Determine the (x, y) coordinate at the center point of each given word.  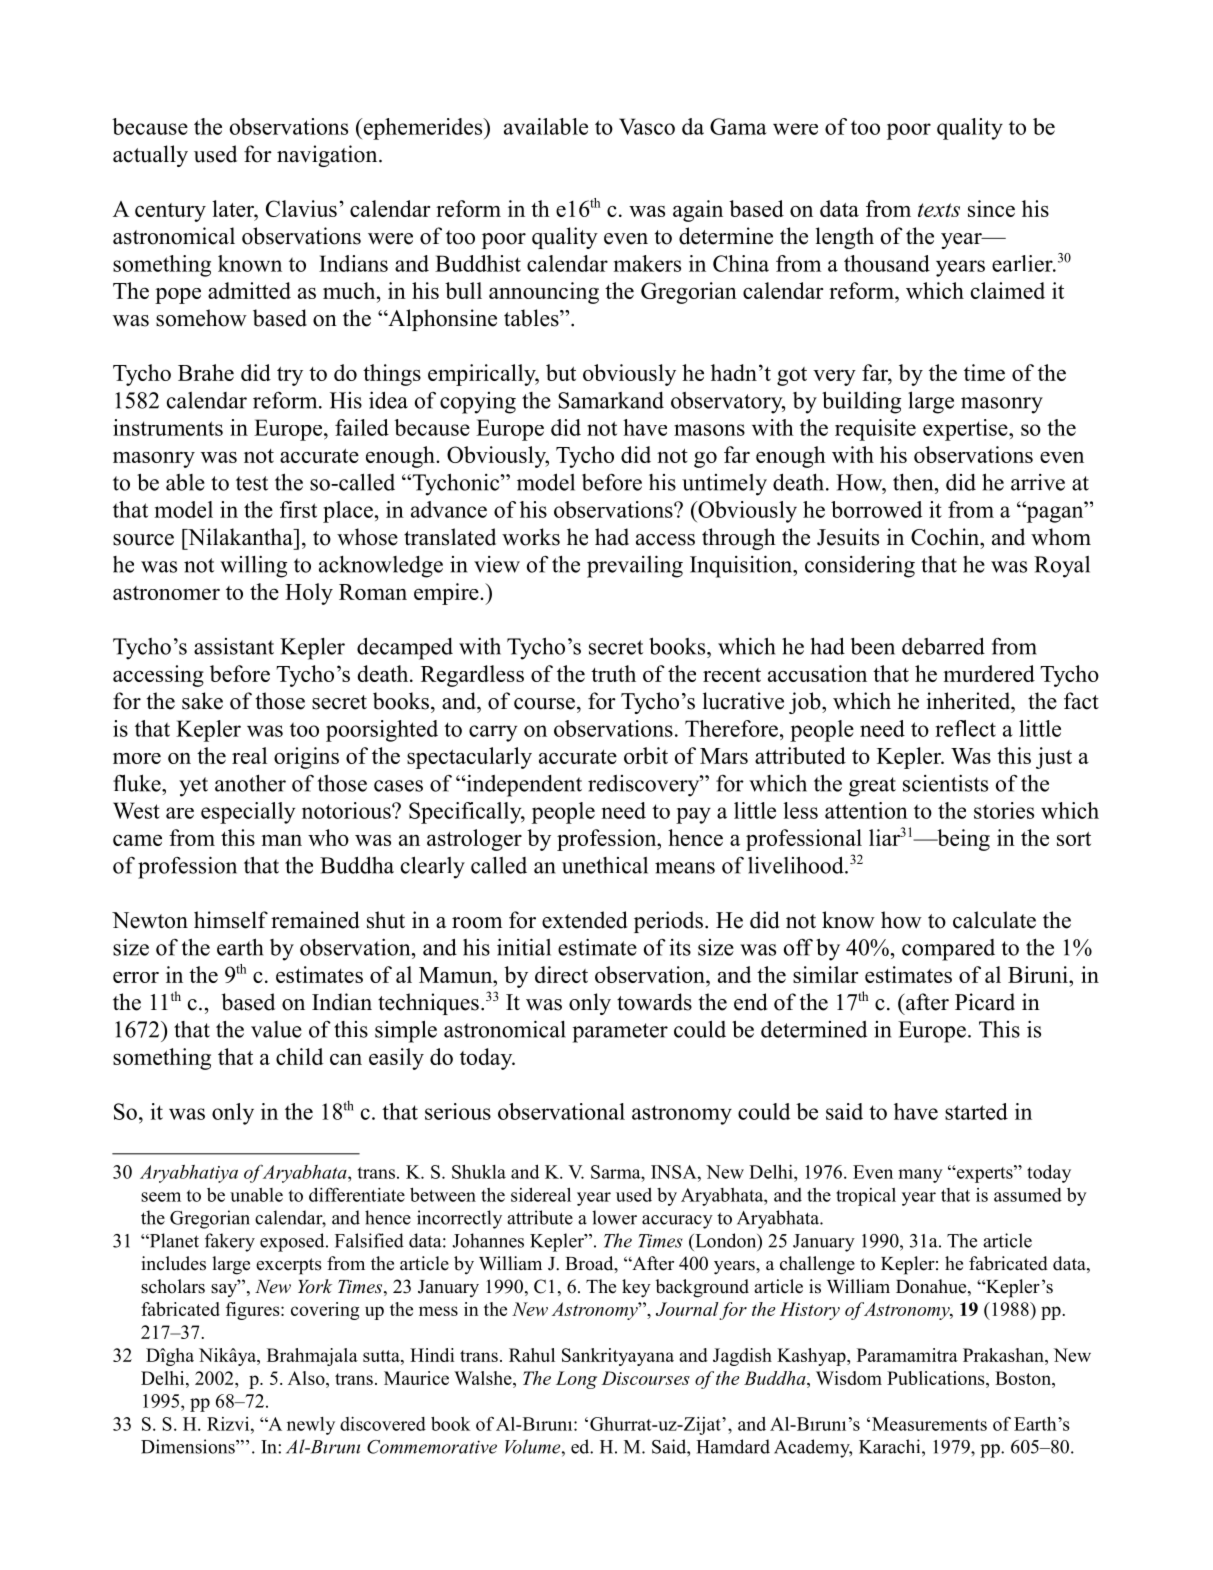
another (250, 783)
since (991, 208)
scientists (945, 783)
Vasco (647, 126)
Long (576, 1380)
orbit (646, 755)
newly (311, 1426)
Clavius (301, 208)
